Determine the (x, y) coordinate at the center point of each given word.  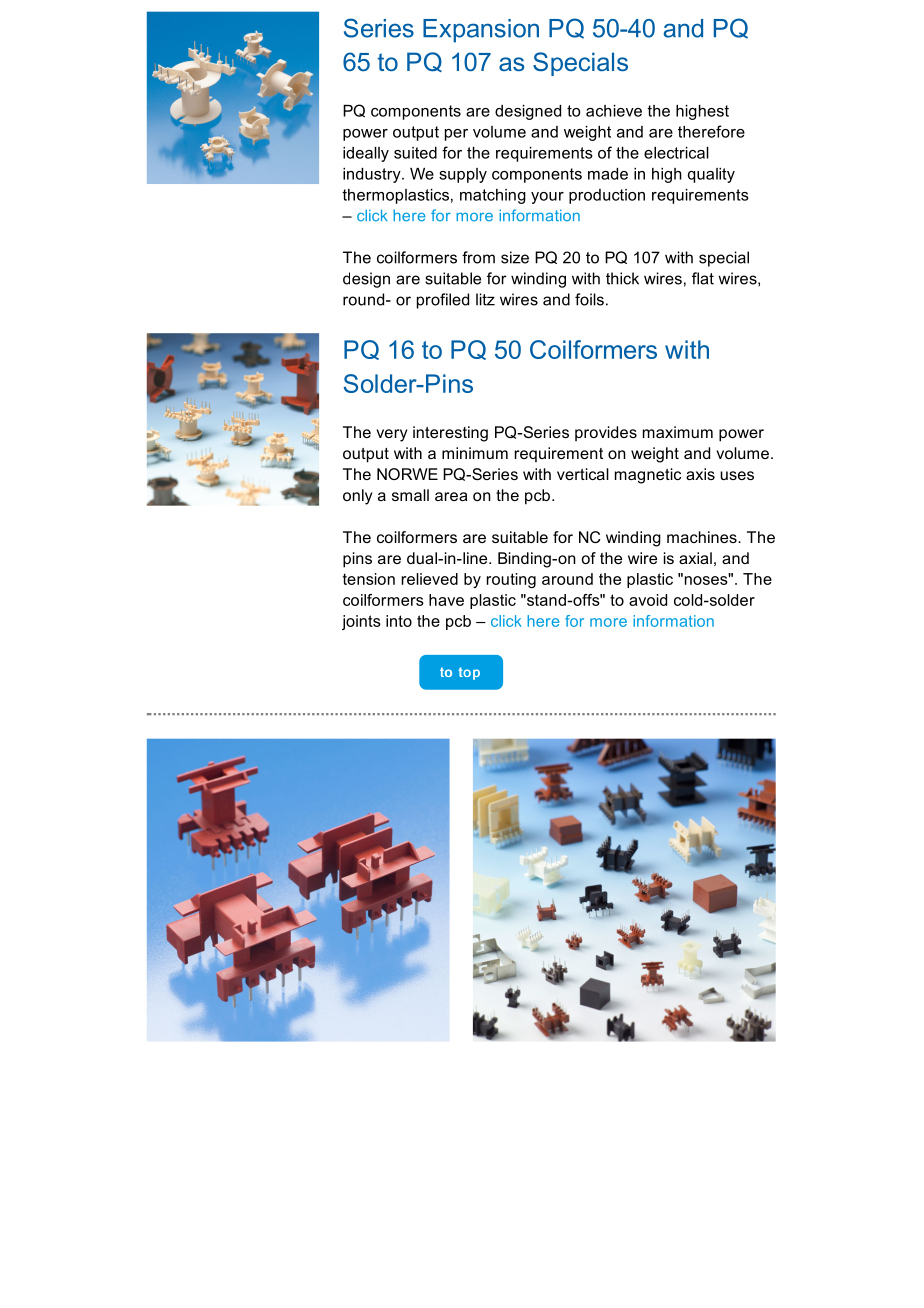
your (547, 198)
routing (511, 580)
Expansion (481, 31)
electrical (676, 153)
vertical (583, 474)
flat (703, 278)
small (410, 495)
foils (589, 299)
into (399, 621)
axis (700, 474)
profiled (443, 301)
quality (711, 175)
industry (373, 175)
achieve (614, 111)
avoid (648, 600)
